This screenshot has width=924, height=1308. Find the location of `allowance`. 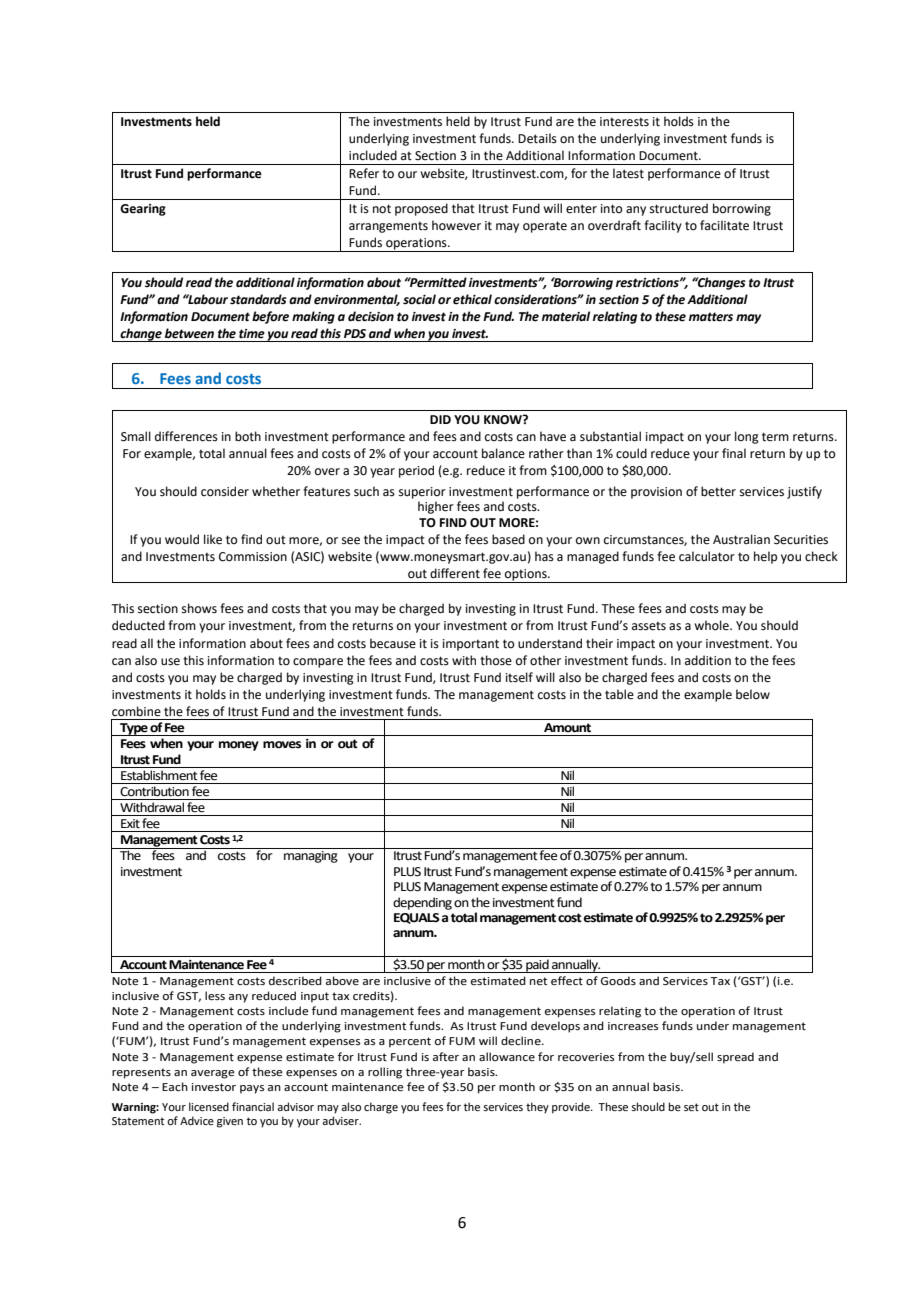

allowance is located at coordinates (507, 1056).
